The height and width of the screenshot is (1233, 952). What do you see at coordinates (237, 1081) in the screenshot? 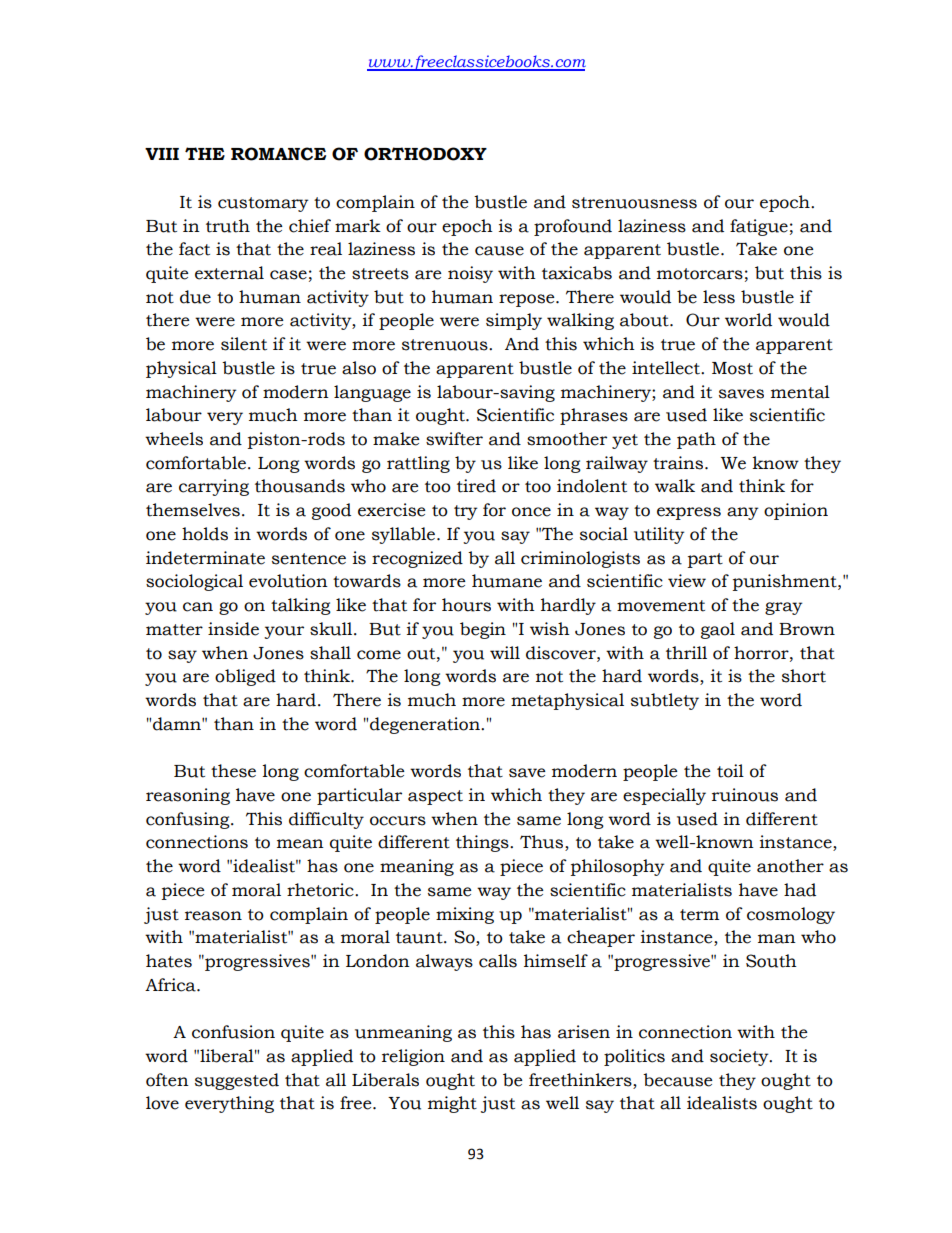
I see `suggested` at bounding box center [237, 1081].
